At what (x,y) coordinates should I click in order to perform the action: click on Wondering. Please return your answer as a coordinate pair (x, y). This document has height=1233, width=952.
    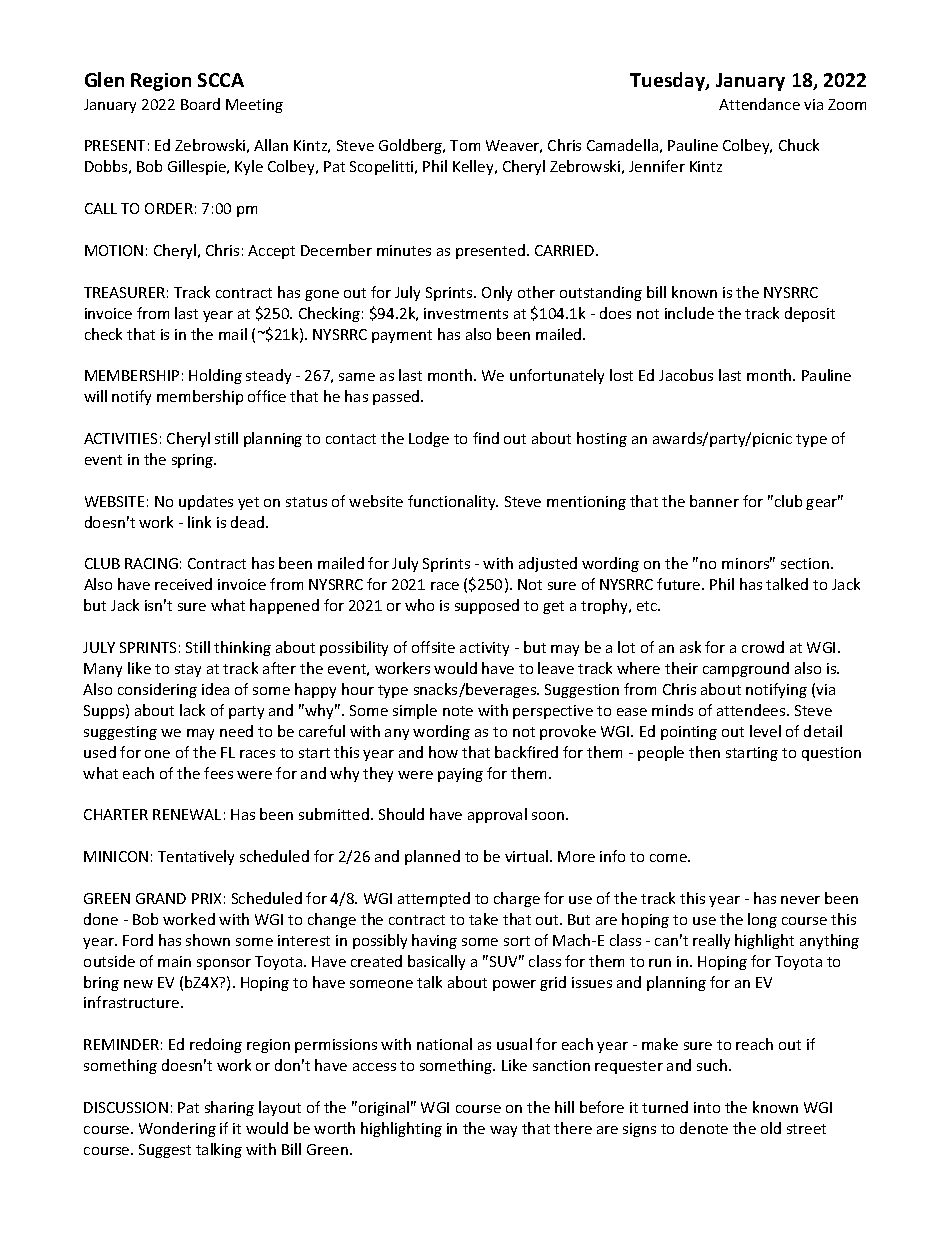
    Looking at the image, I should click on (177, 1129).
